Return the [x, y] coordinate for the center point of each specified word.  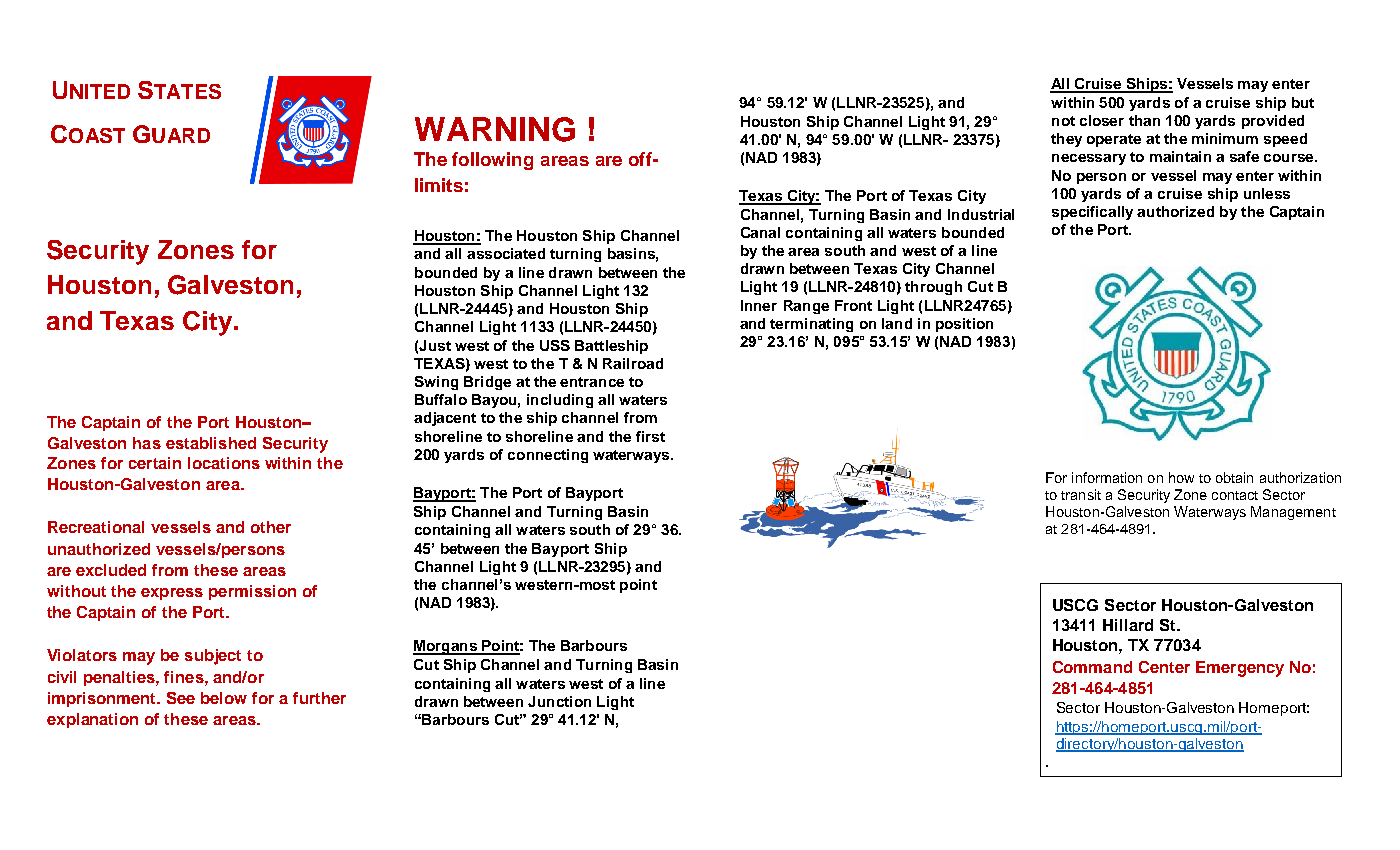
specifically [1092, 213]
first [650, 436]
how [1181, 477]
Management [1293, 513]
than [1144, 120]
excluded [111, 570]
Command [1092, 667]
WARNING [495, 129]
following [492, 161]
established [211, 443]
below [224, 698]
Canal [760, 232]
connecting [548, 456]
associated [506, 253]
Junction [559, 701]
